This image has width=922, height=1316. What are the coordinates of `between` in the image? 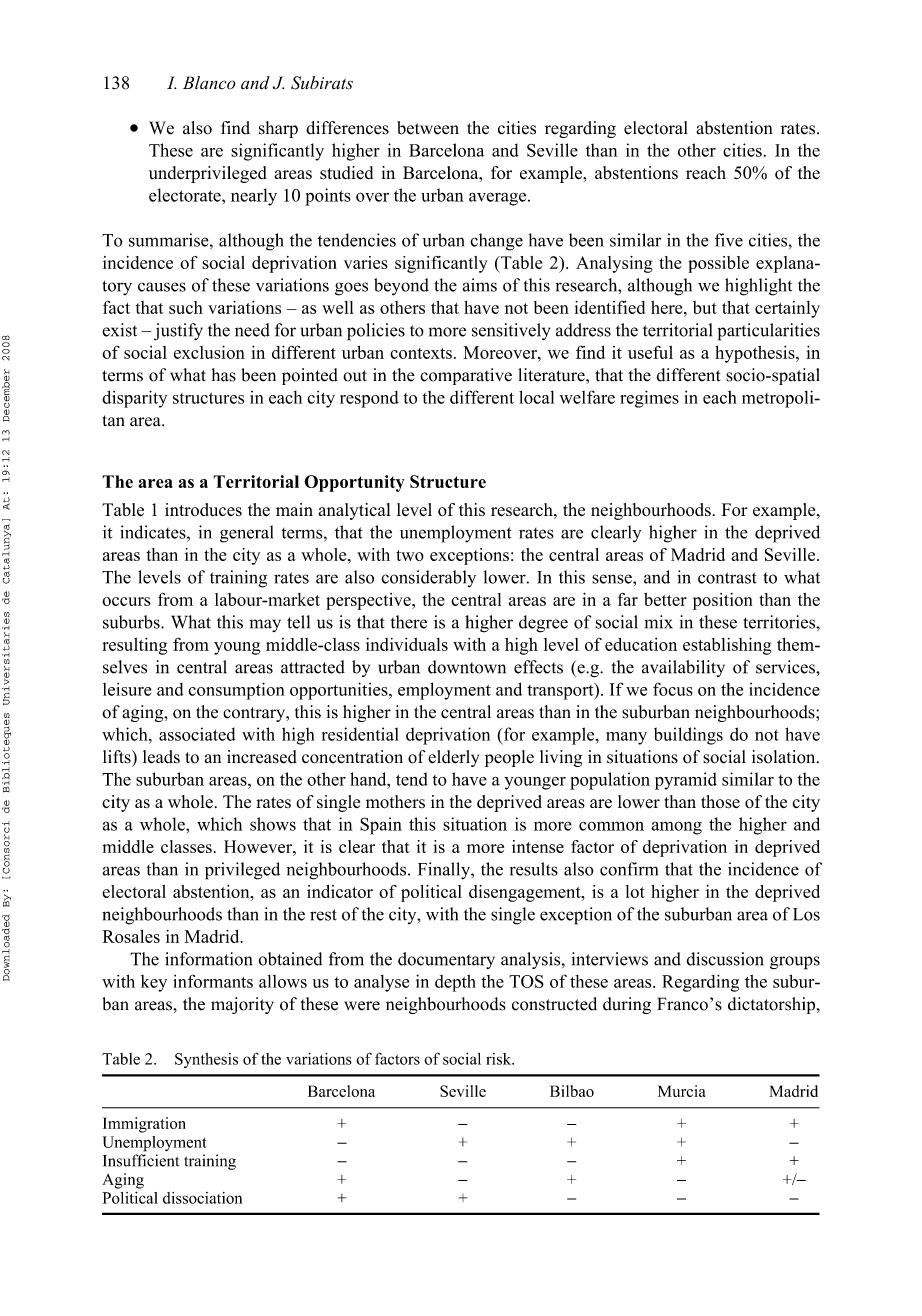 It's located at (428, 128).
